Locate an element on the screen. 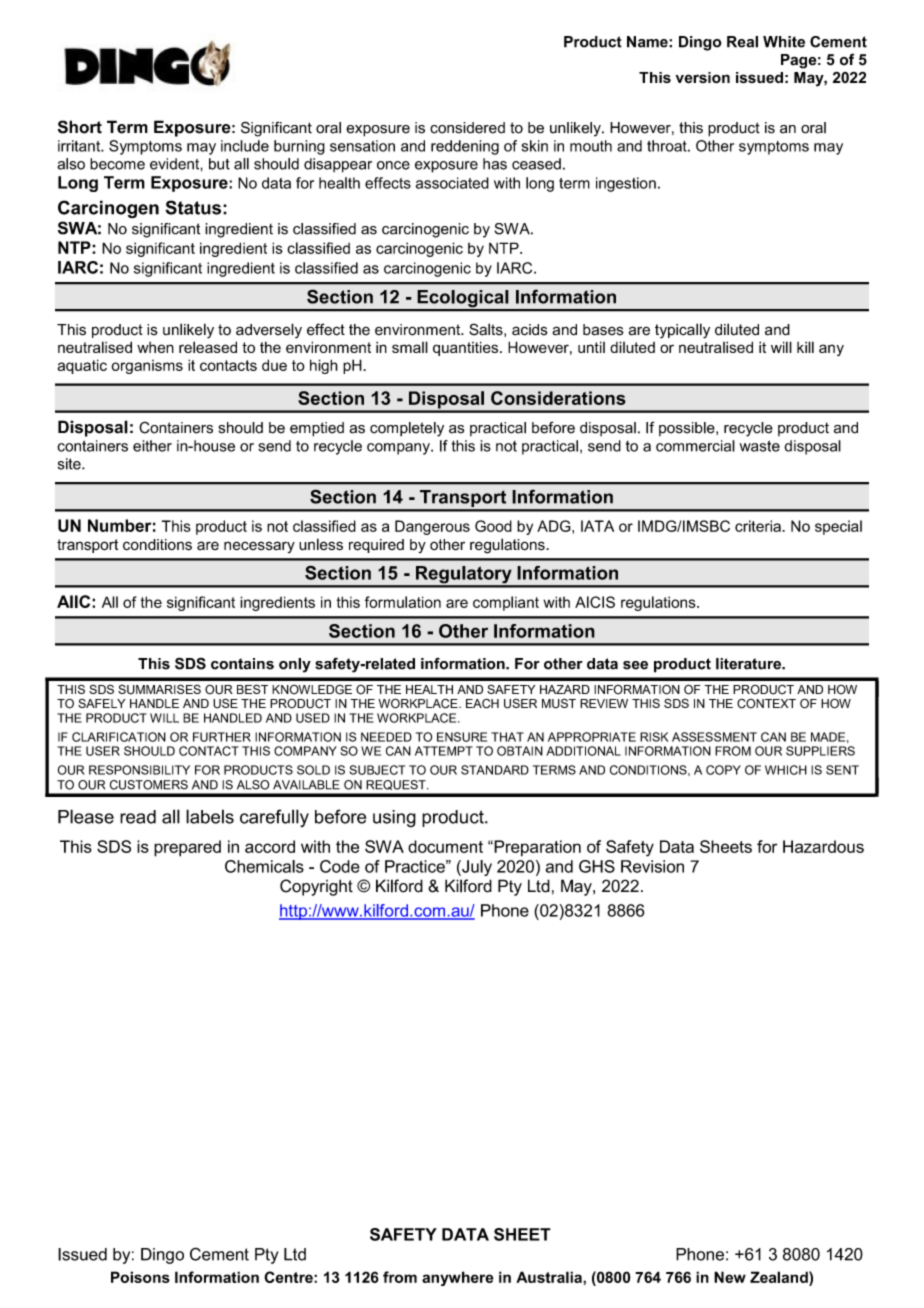 This screenshot has height=1308, width=924. SUMMARISES is located at coordinates (159, 689).
